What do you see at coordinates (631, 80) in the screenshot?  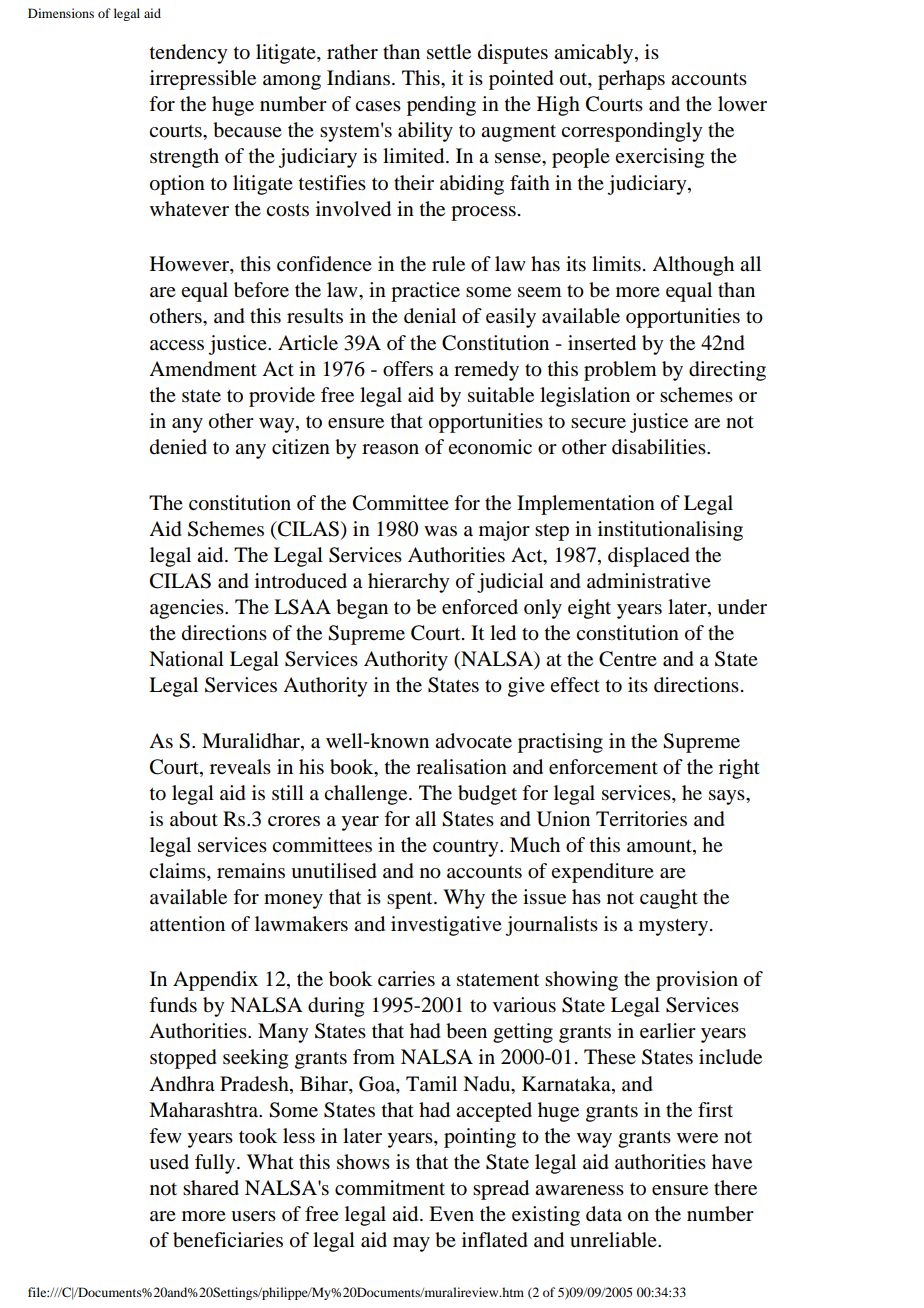 I see `perhaps` at bounding box center [631, 80].
